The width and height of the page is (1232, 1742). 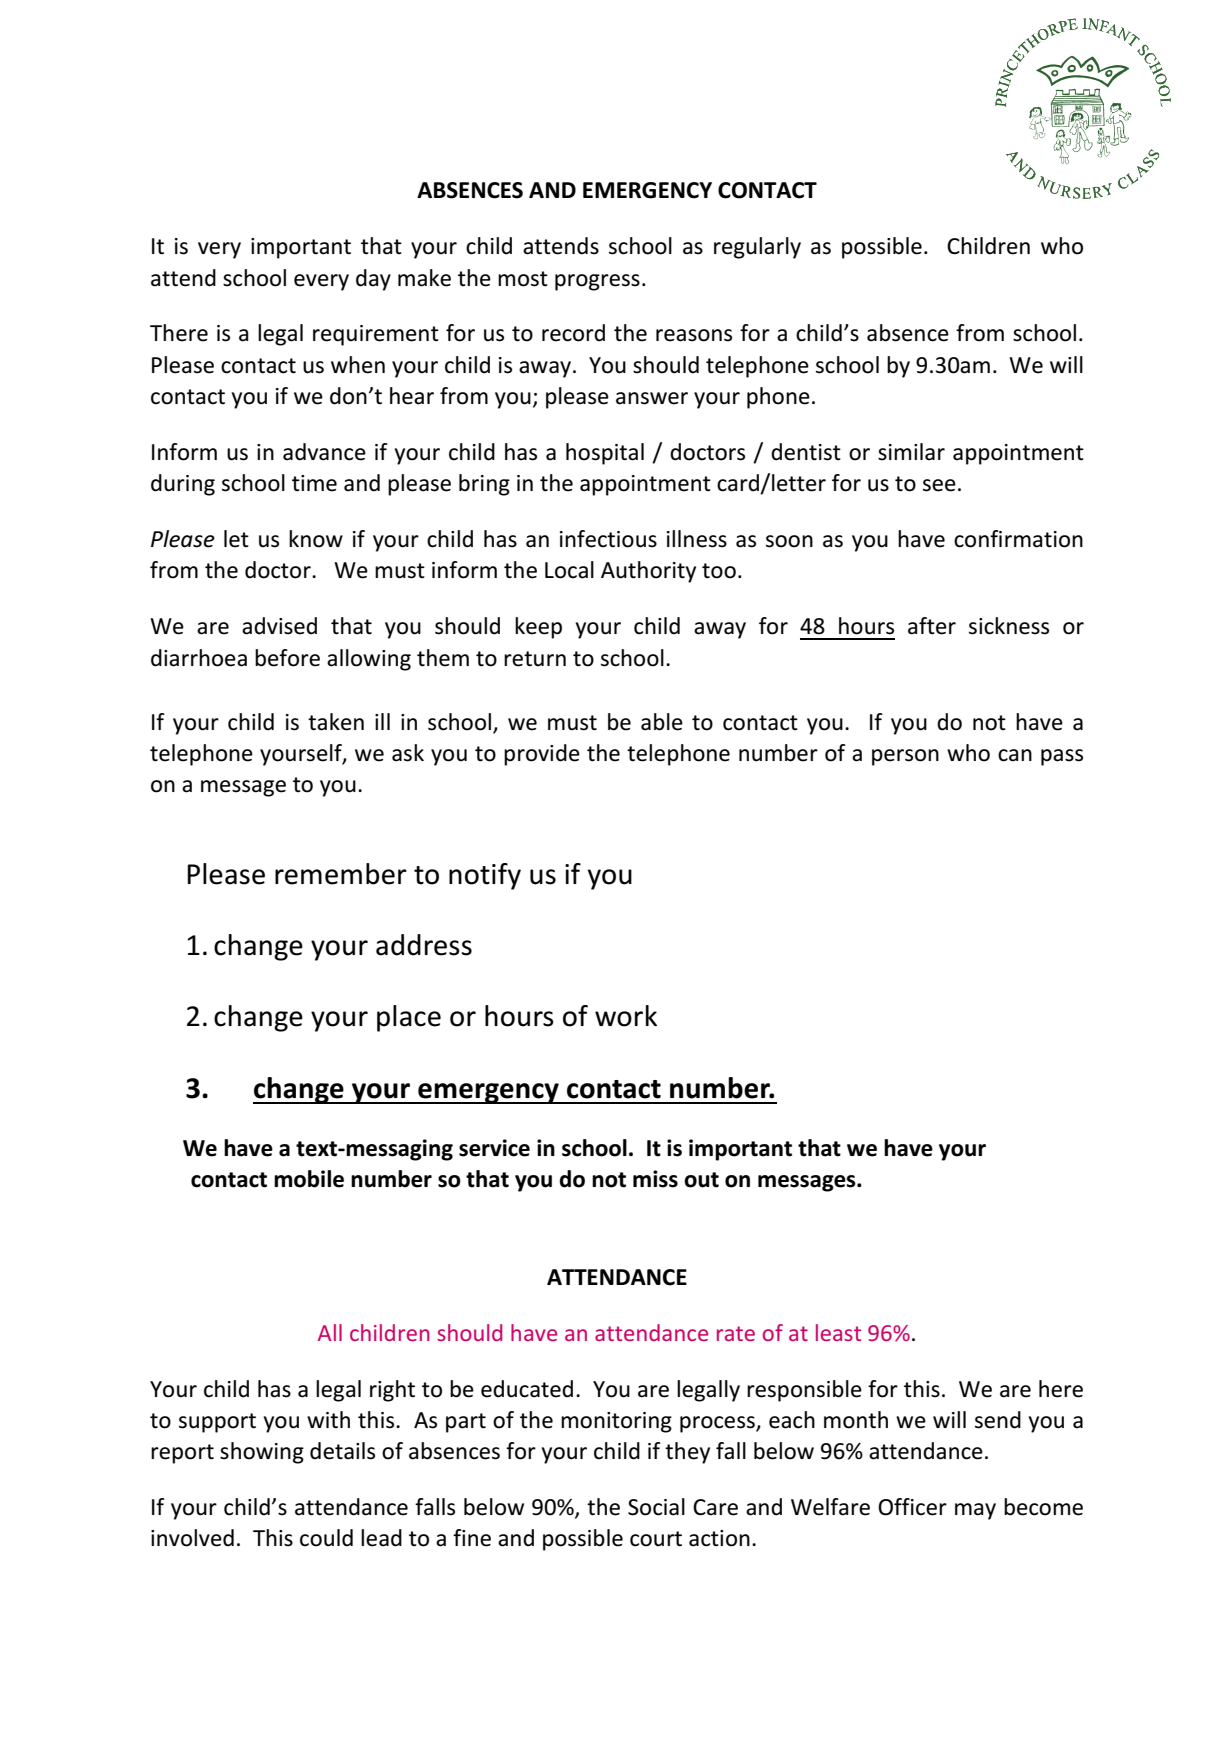 I want to click on after, so click(x=932, y=626).
